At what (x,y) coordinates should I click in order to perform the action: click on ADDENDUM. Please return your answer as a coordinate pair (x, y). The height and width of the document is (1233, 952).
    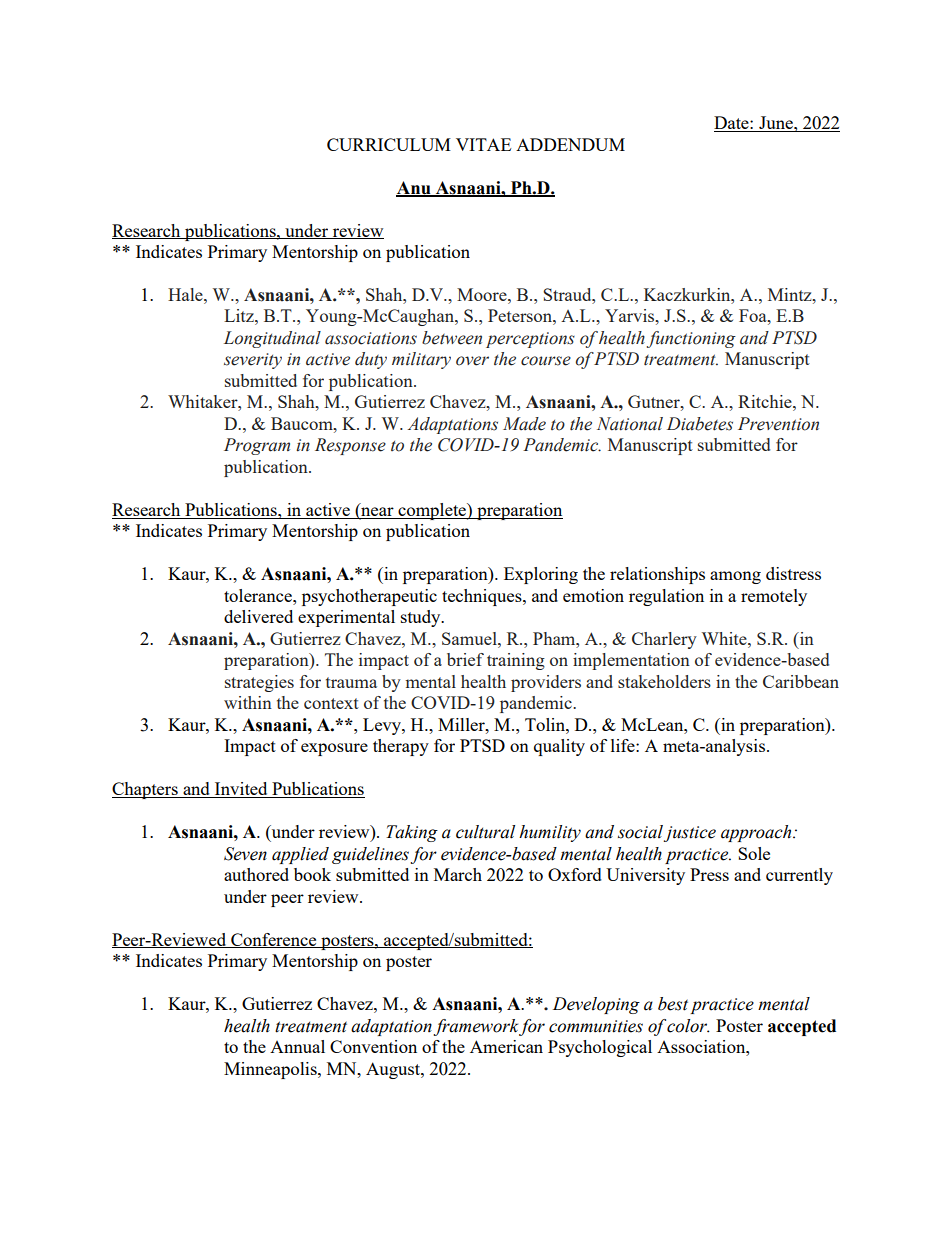
    Looking at the image, I should click on (570, 144).
